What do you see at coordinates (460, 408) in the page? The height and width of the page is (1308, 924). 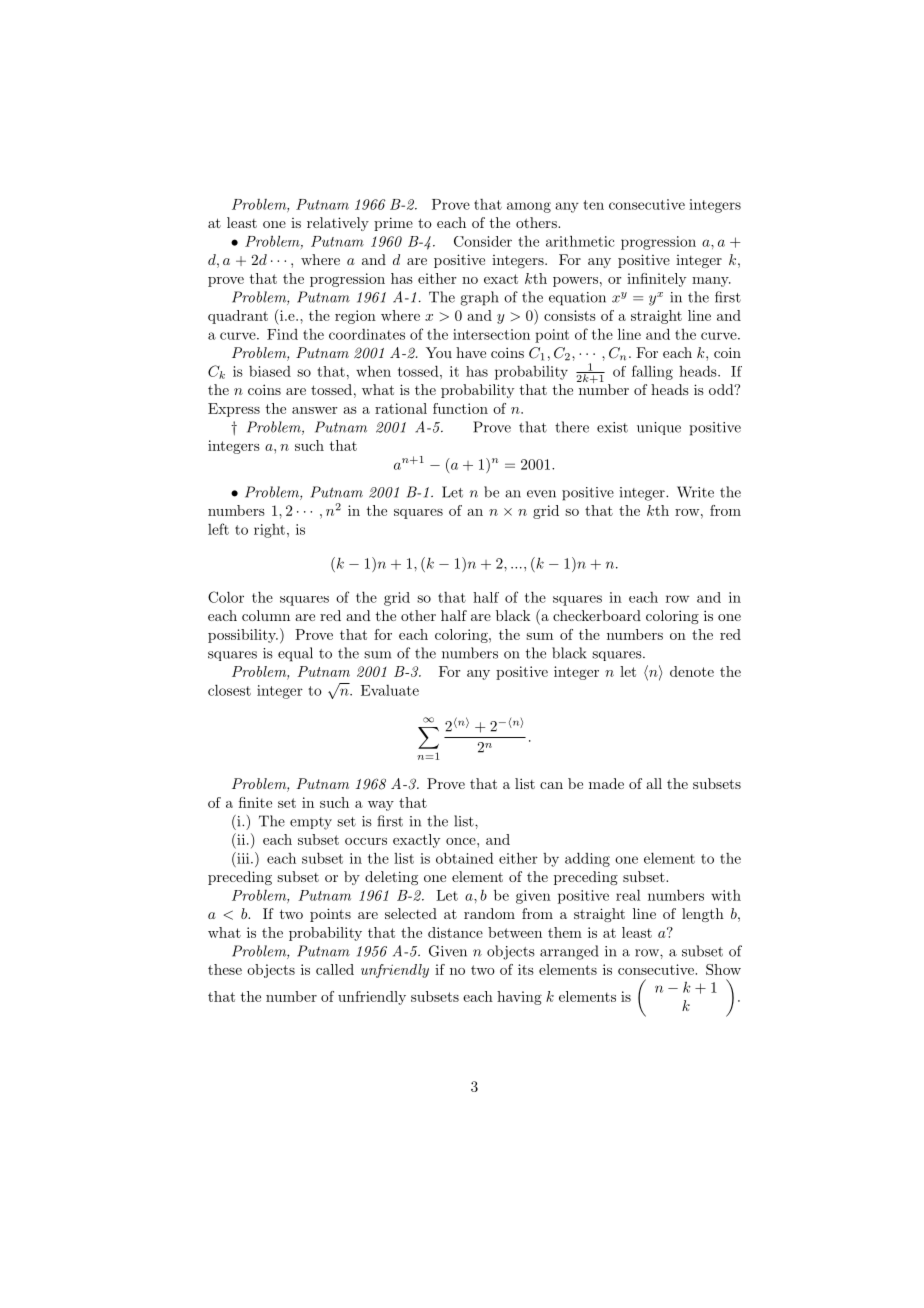 I see `function` at bounding box center [460, 408].
